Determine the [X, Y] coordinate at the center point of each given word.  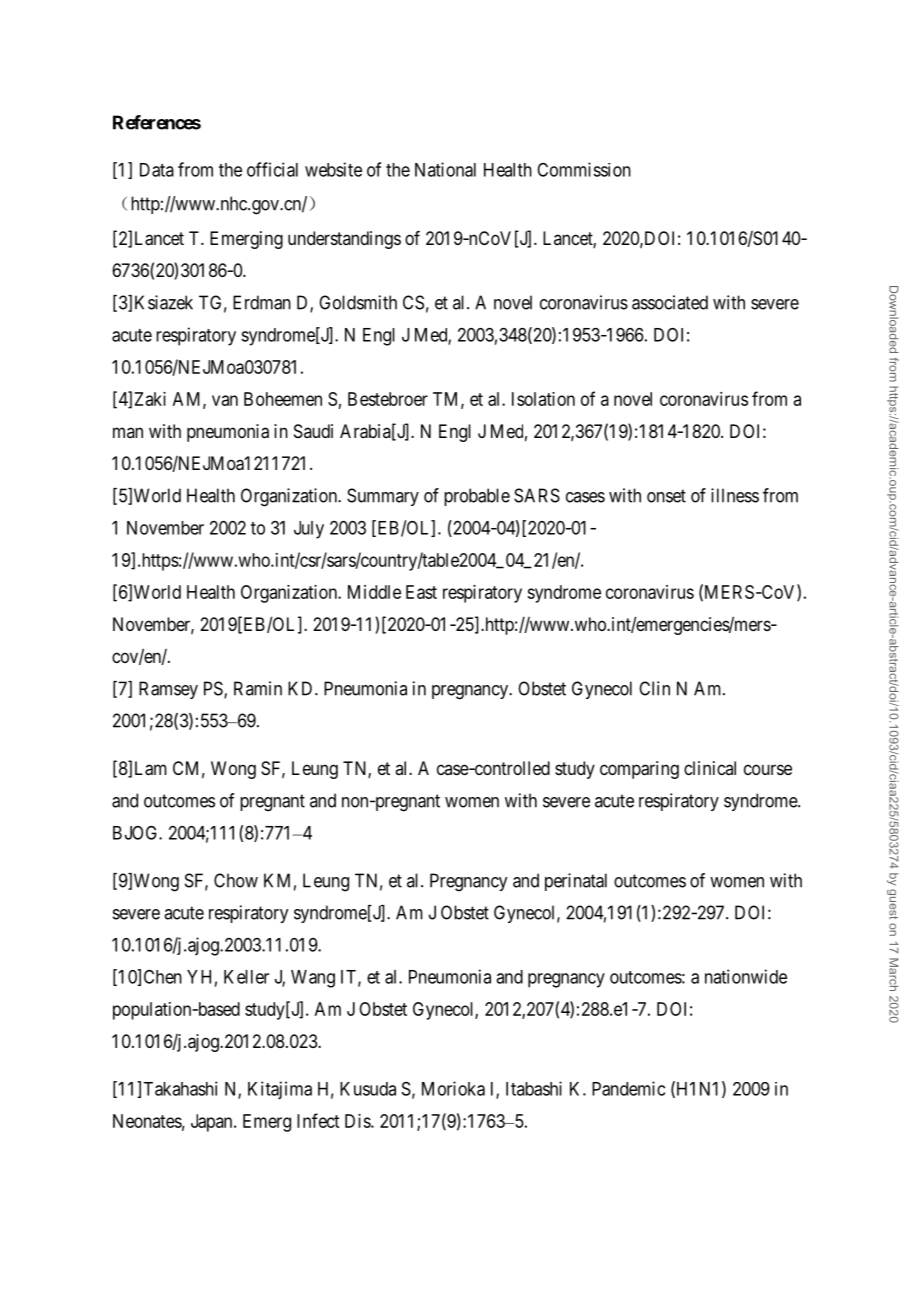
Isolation [543, 399]
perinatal [576, 882]
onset [666, 496]
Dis [358, 1121]
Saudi [313, 431]
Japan [213, 1123]
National [445, 169]
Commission [584, 169]
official [272, 169]
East [421, 592]
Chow [236, 880]
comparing [639, 770]
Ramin [258, 688]
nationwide [746, 976]
